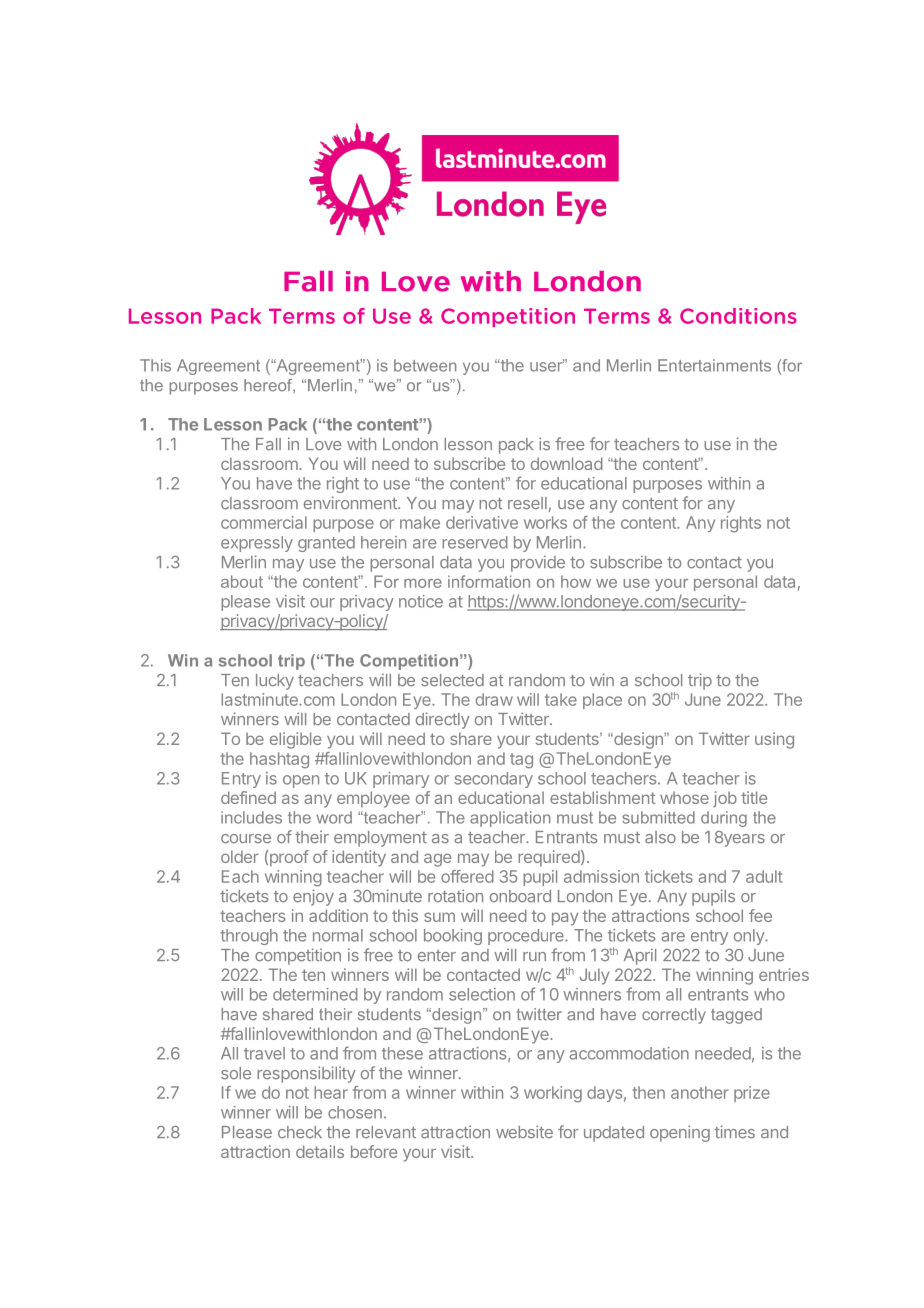 The width and height of the screenshot is (924, 1308). What do you see at coordinates (300, 1132) in the screenshot?
I see `check` at bounding box center [300, 1132].
